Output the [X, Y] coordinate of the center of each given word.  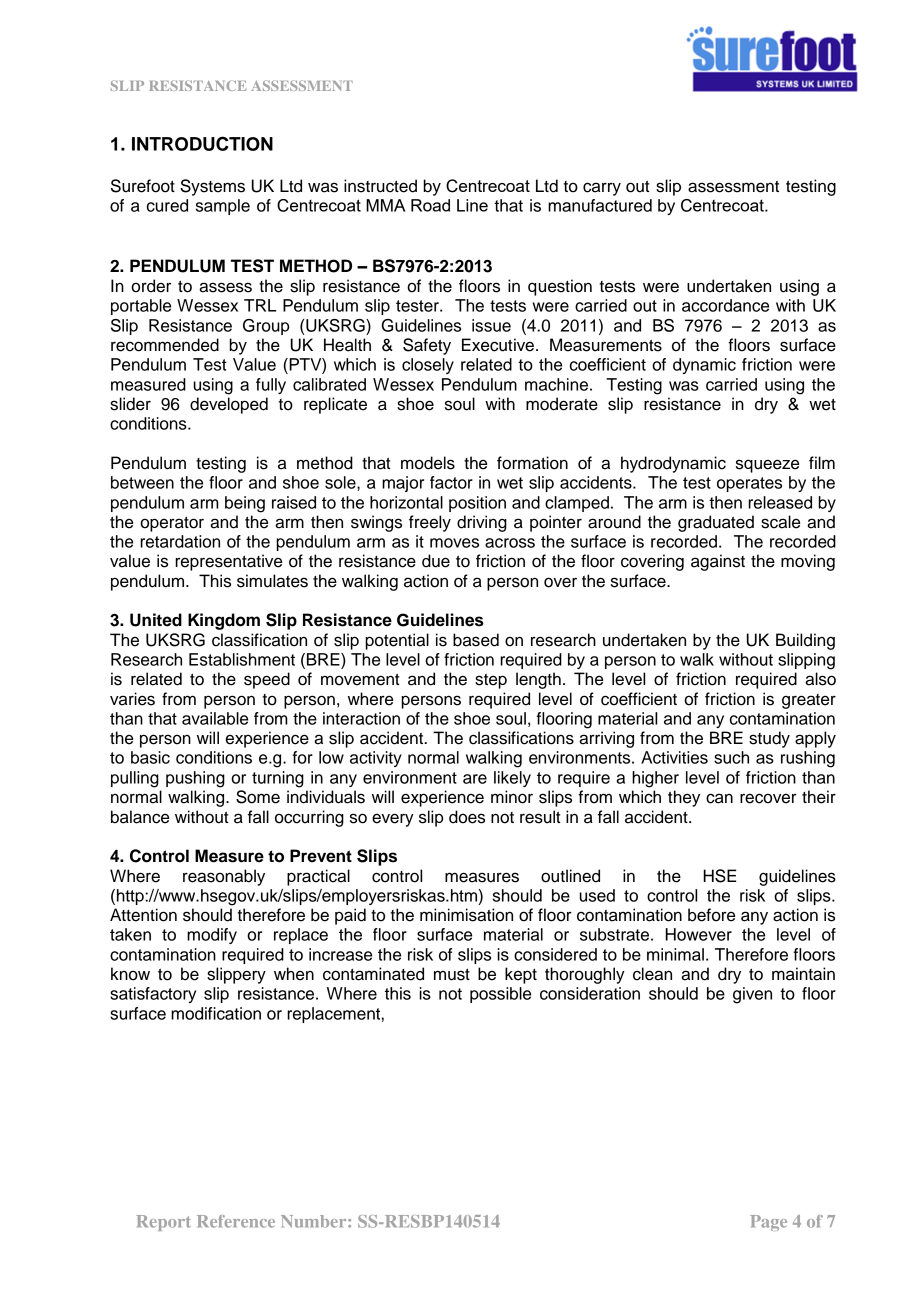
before [711, 915]
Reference [236, 1221]
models [428, 463]
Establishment [242, 659]
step [491, 681]
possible [500, 995]
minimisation [466, 915]
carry [602, 189]
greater [809, 701]
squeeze [767, 466]
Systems [212, 187]
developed [229, 405]
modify [212, 936]
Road [430, 205]
